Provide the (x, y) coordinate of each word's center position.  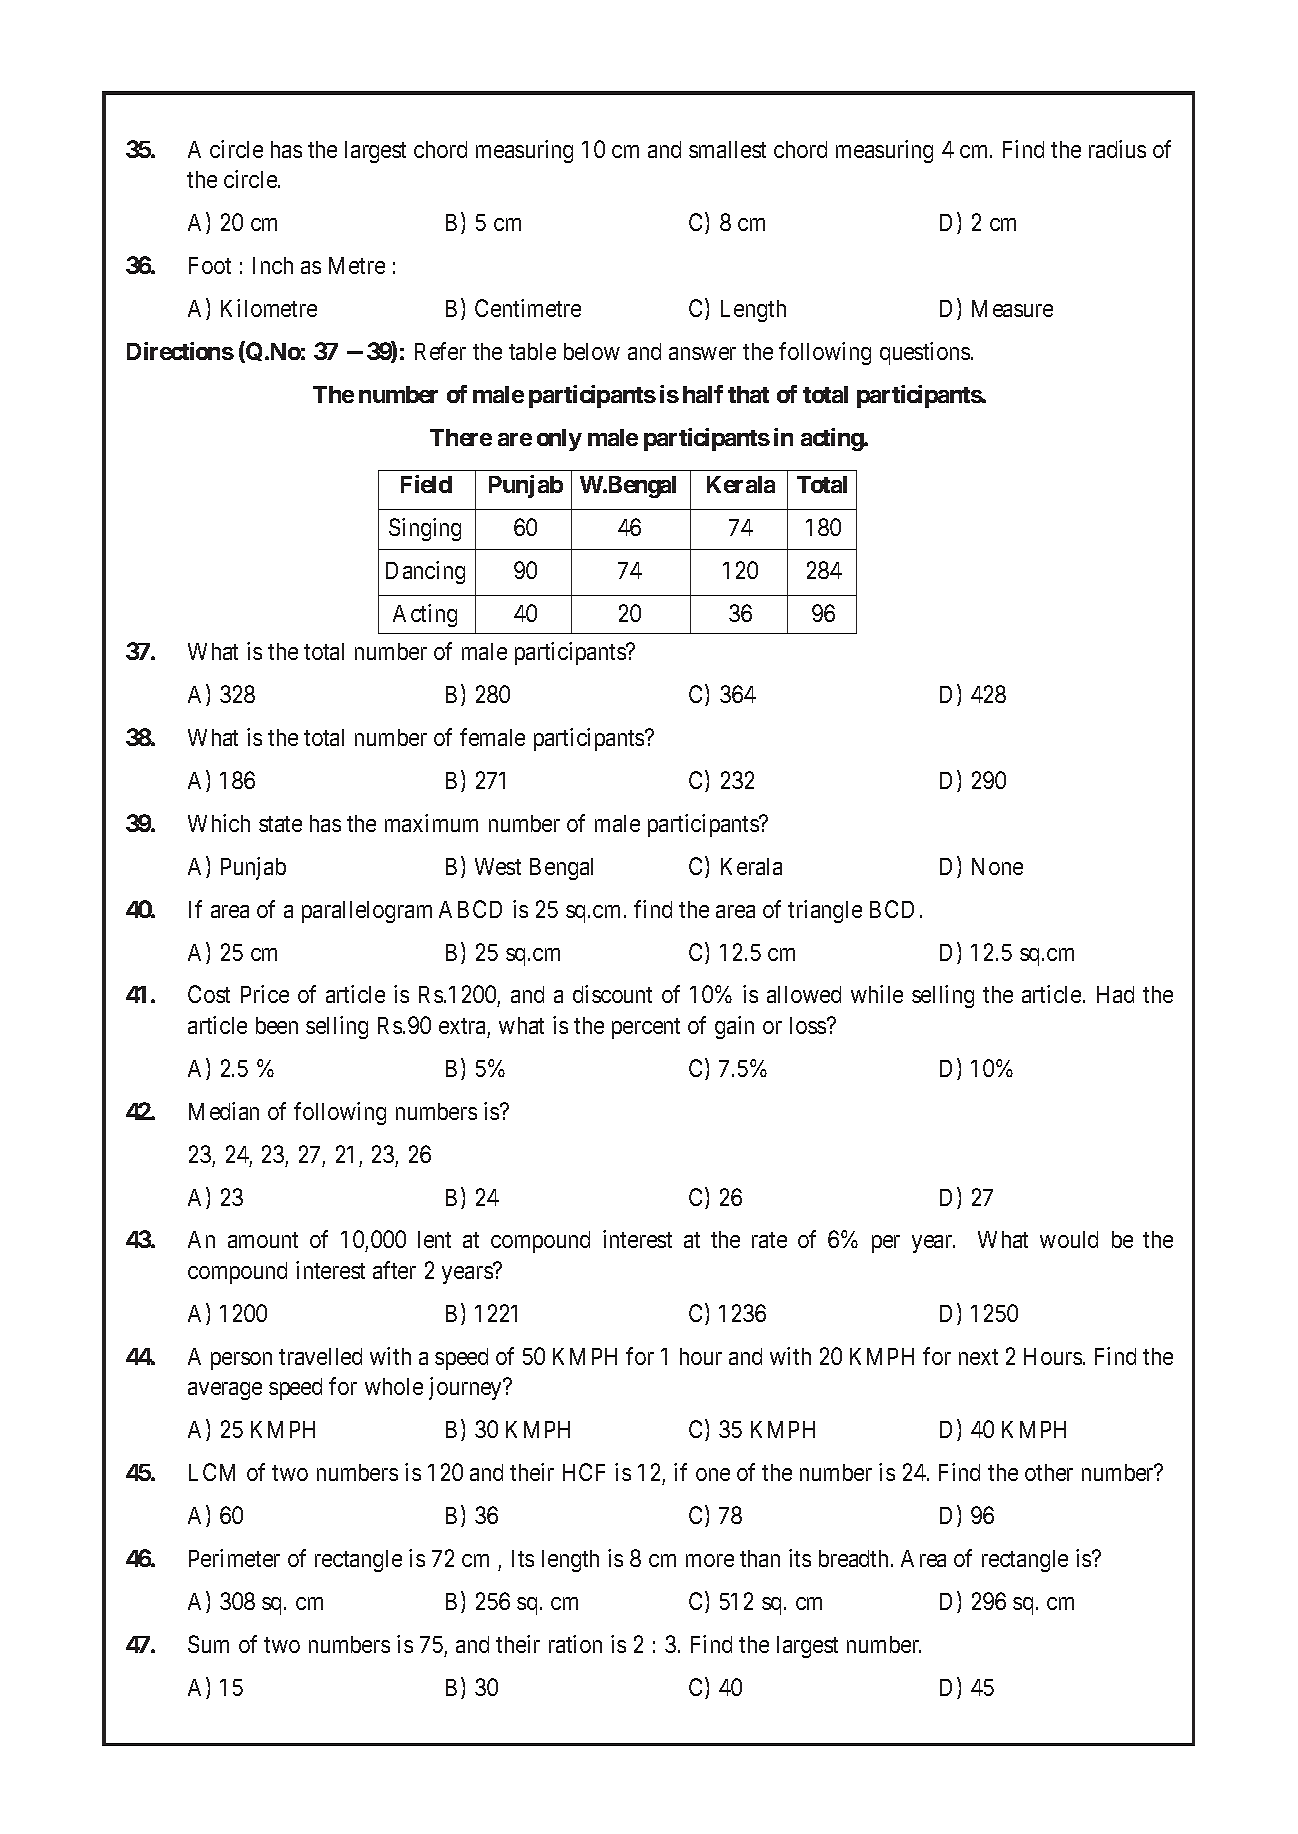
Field (426, 484)
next (978, 1357)
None (997, 866)
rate (769, 1240)
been (277, 1025)
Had (1115, 994)
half (703, 394)
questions (925, 353)
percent (646, 1028)
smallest (727, 149)
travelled (320, 1356)
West (498, 866)
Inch (273, 265)
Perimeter (234, 1558)
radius (1117, 149)
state (280, 824)
